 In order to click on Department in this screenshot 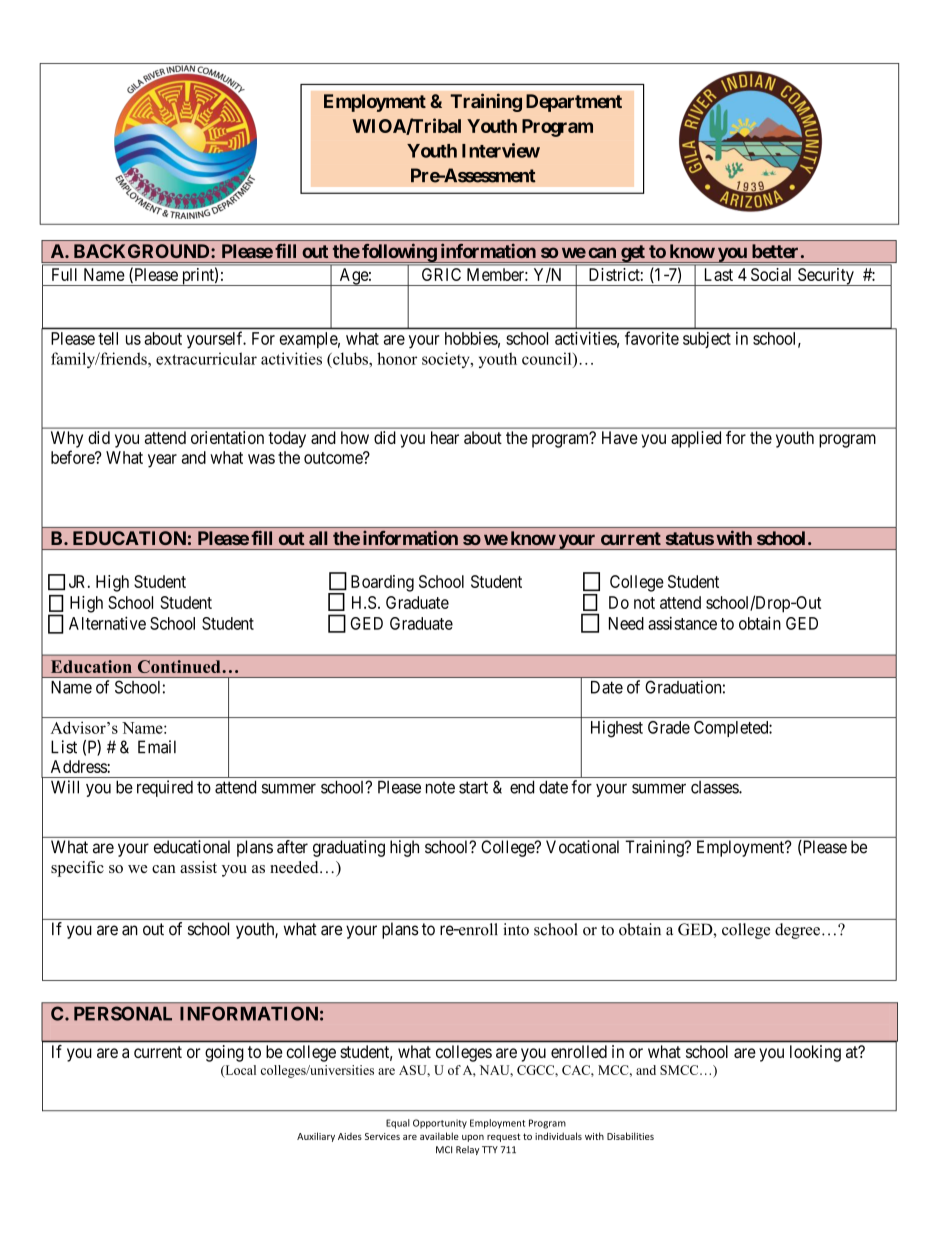, I will do `click(574, 103)`.
